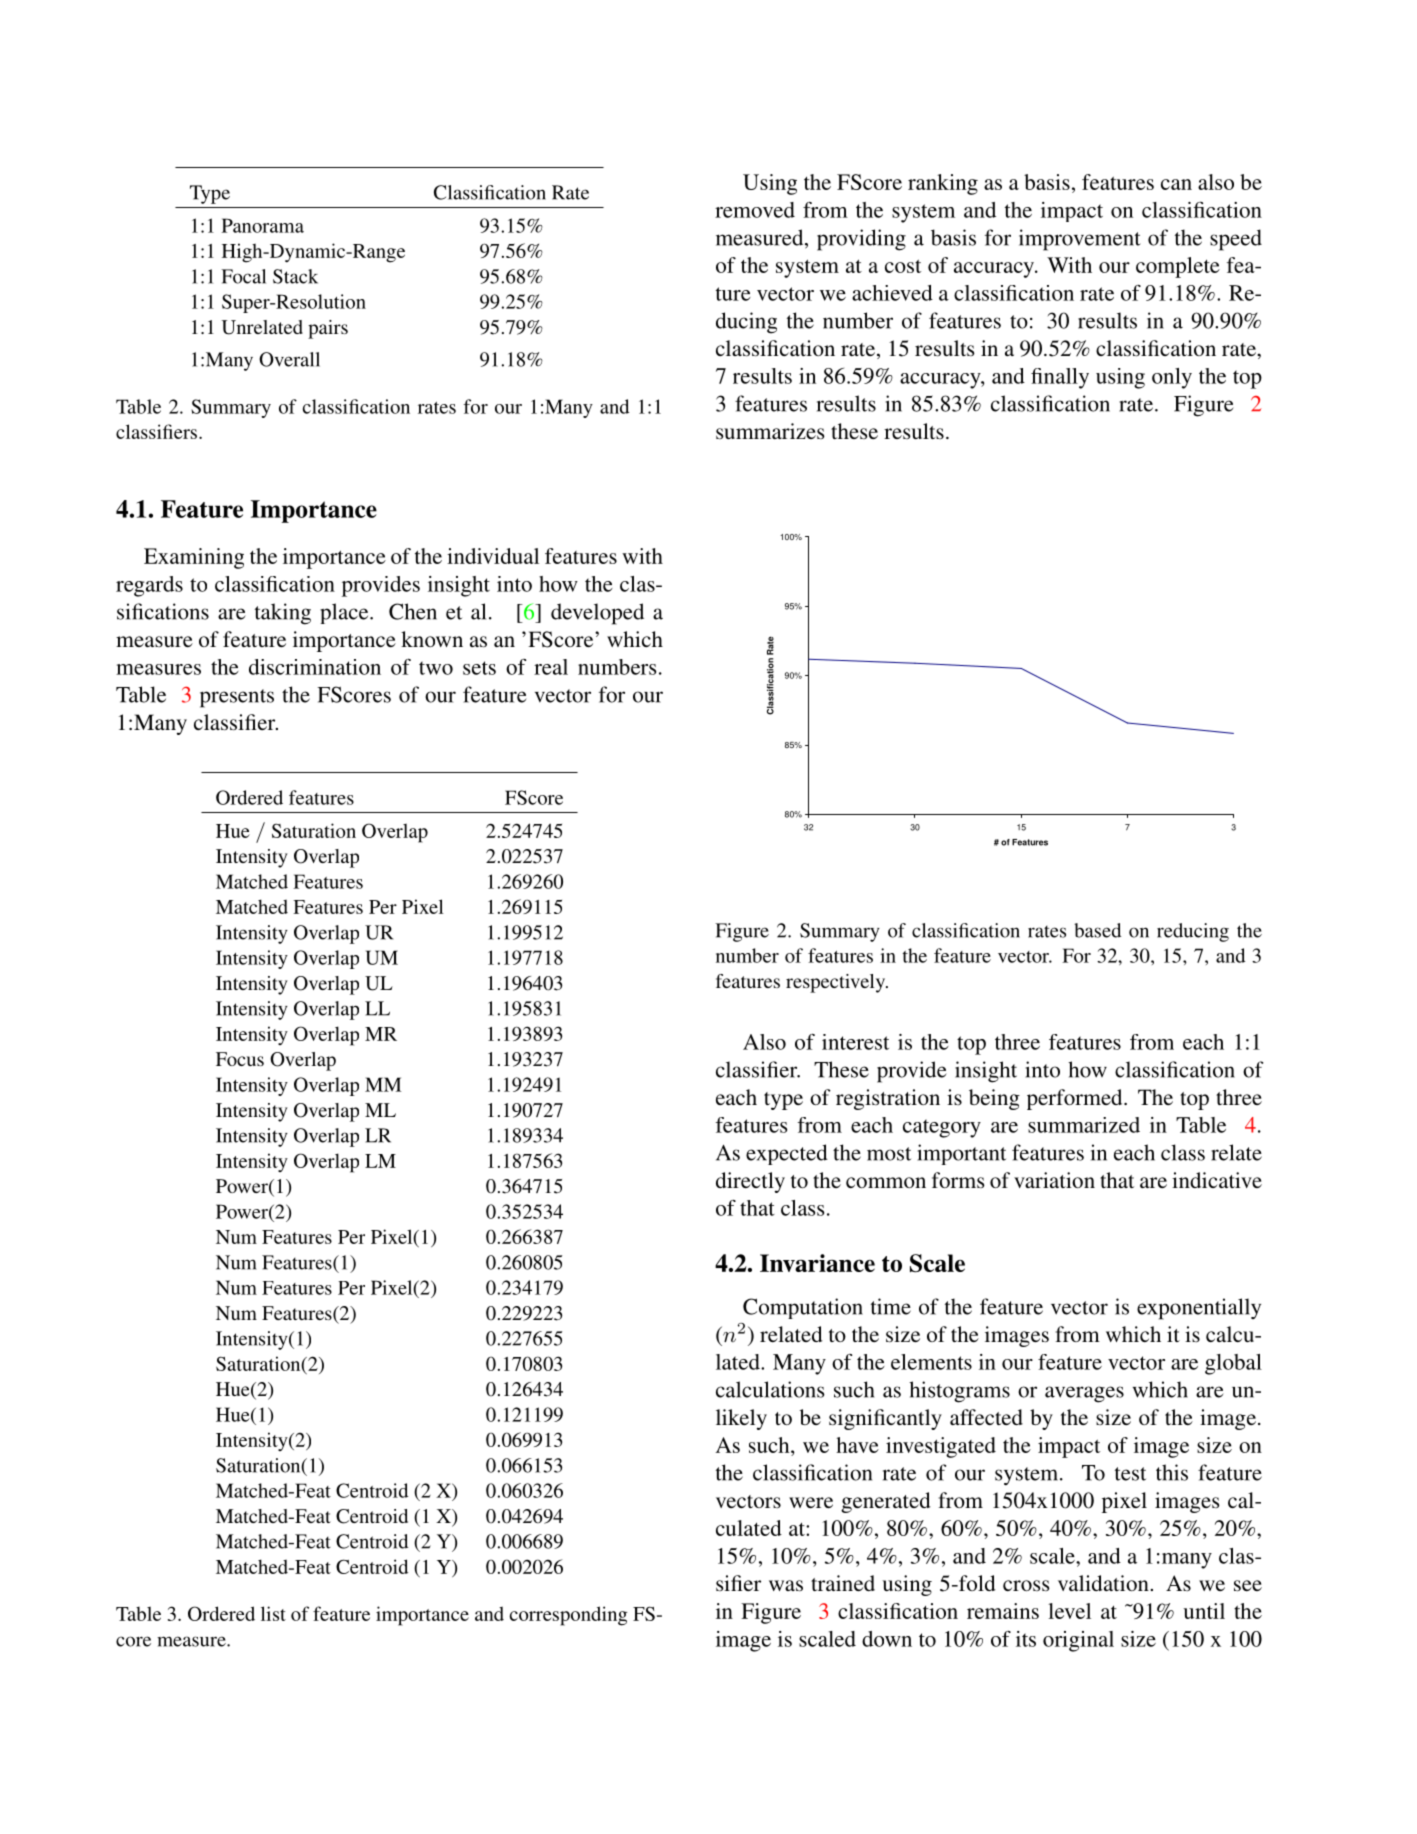  Describe the element at coordinates (568, 1616) in the screenshot. I see `corresponding` at that location.
